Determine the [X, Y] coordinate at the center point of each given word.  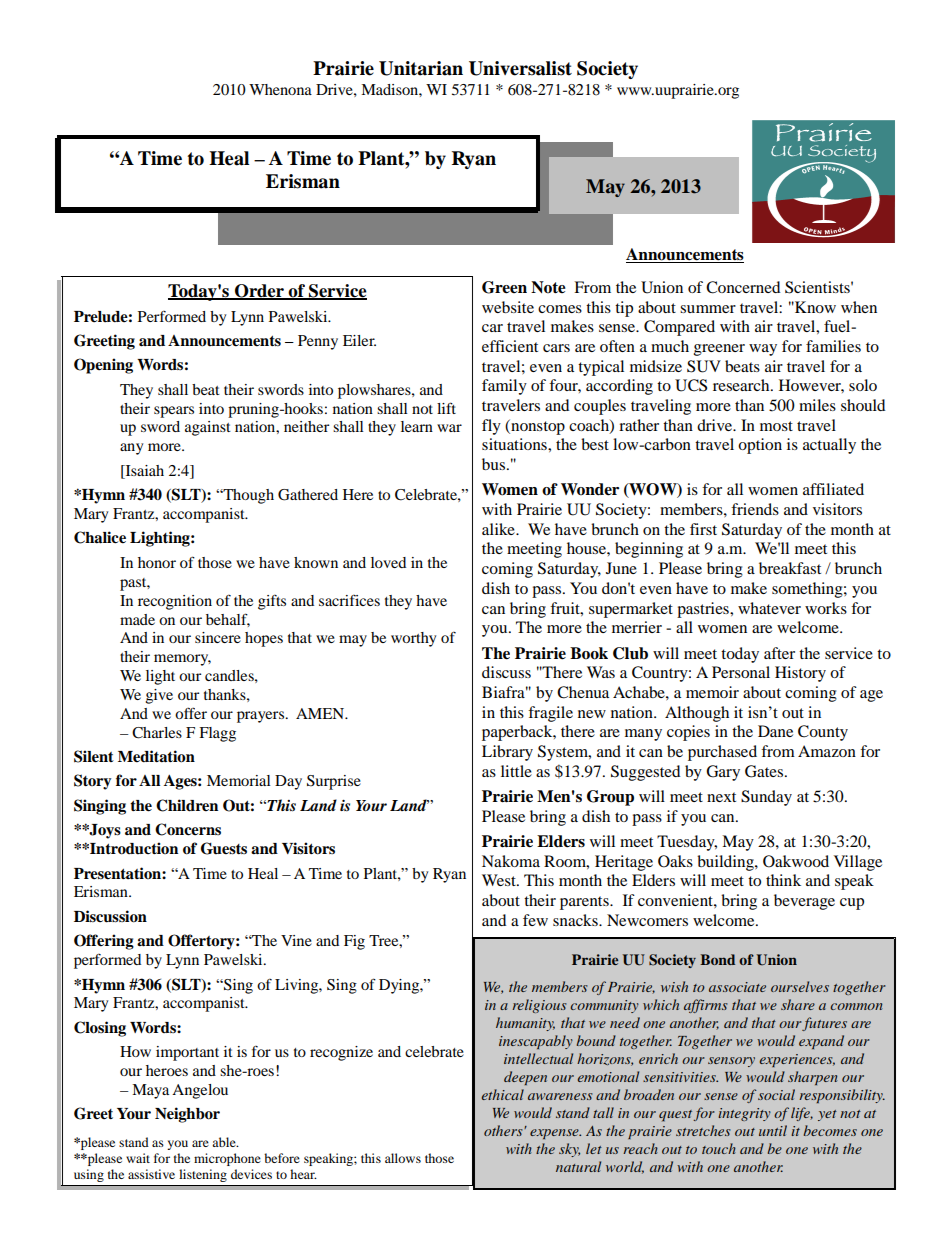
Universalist [520, 68]
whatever [769, 608]
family [504, 387]
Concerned [743, 287]
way [763, 350]
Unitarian [421, 68]
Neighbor [187, 1115]
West [500, 880]
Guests [224, 848]
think [783, 880]
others [504, 1130]
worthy [413, 639]
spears [174, 412]
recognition [175, 602]
